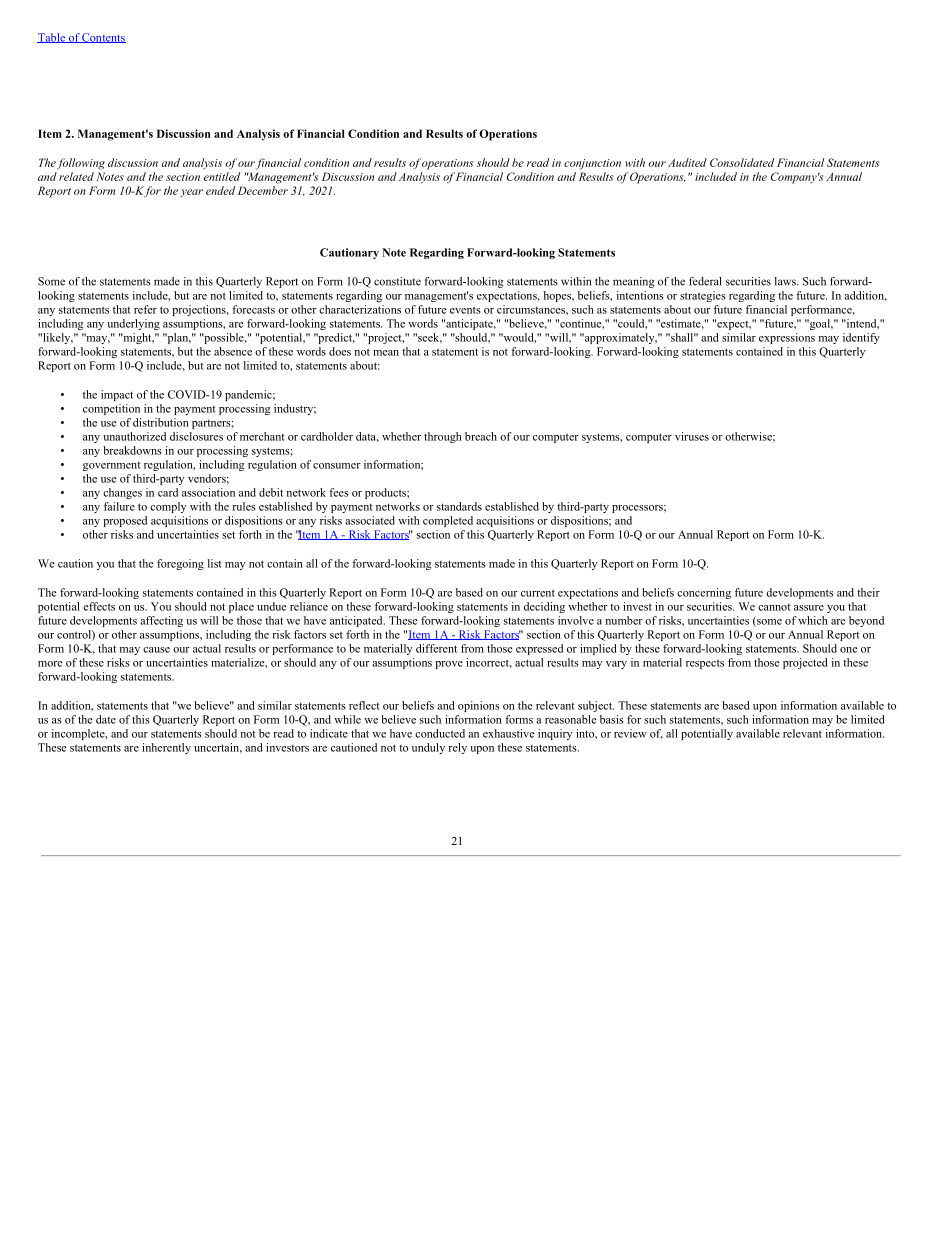 This document has width=952, height=1233. I want to click on Audited, so click(687, 162).
